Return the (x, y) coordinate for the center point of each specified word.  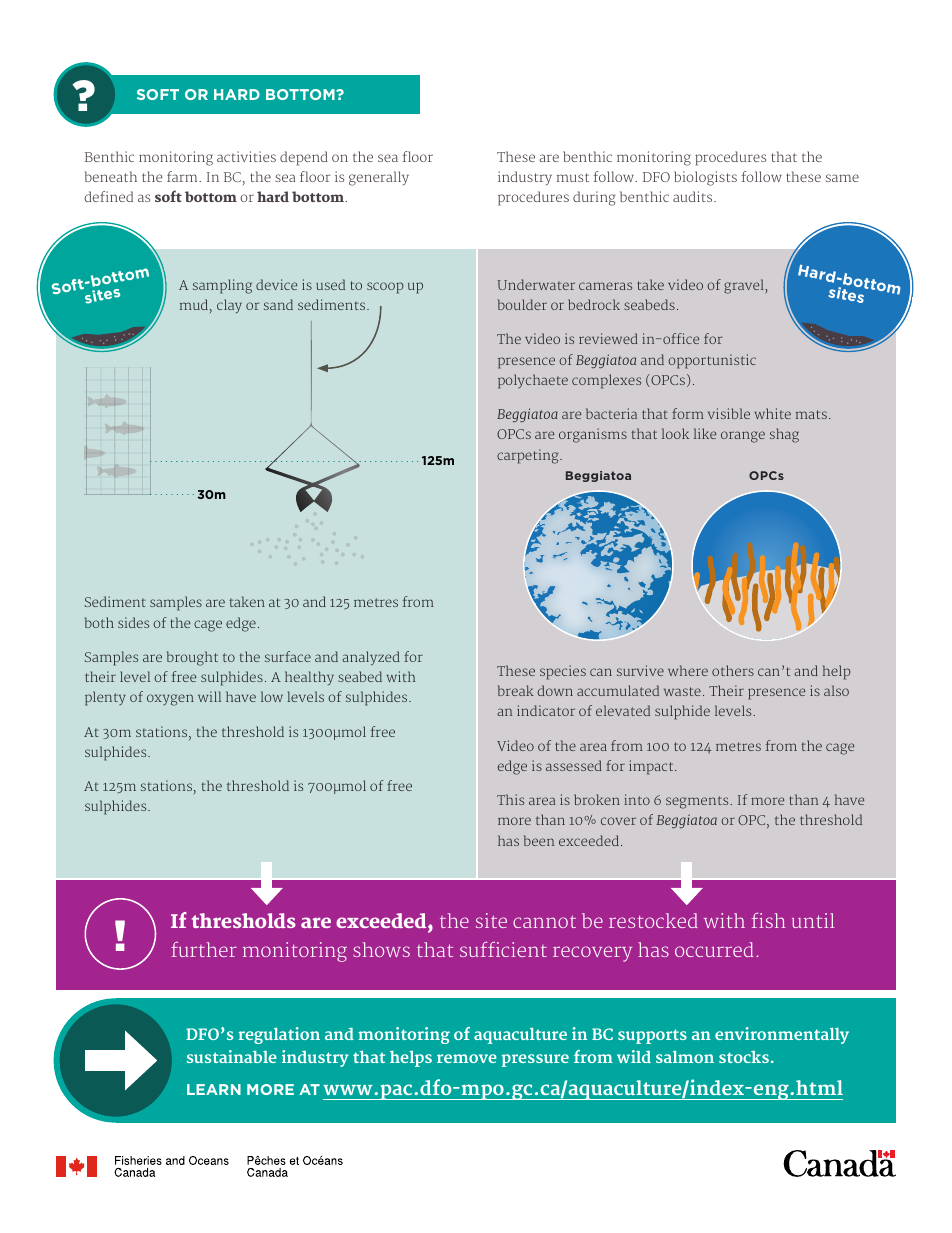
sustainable (232, 1056)
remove (467, 1058)
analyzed (371, 658)
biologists (705, 178)
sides (133, 622)
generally (379, 178)
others (733, 670)
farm (183, 176)
